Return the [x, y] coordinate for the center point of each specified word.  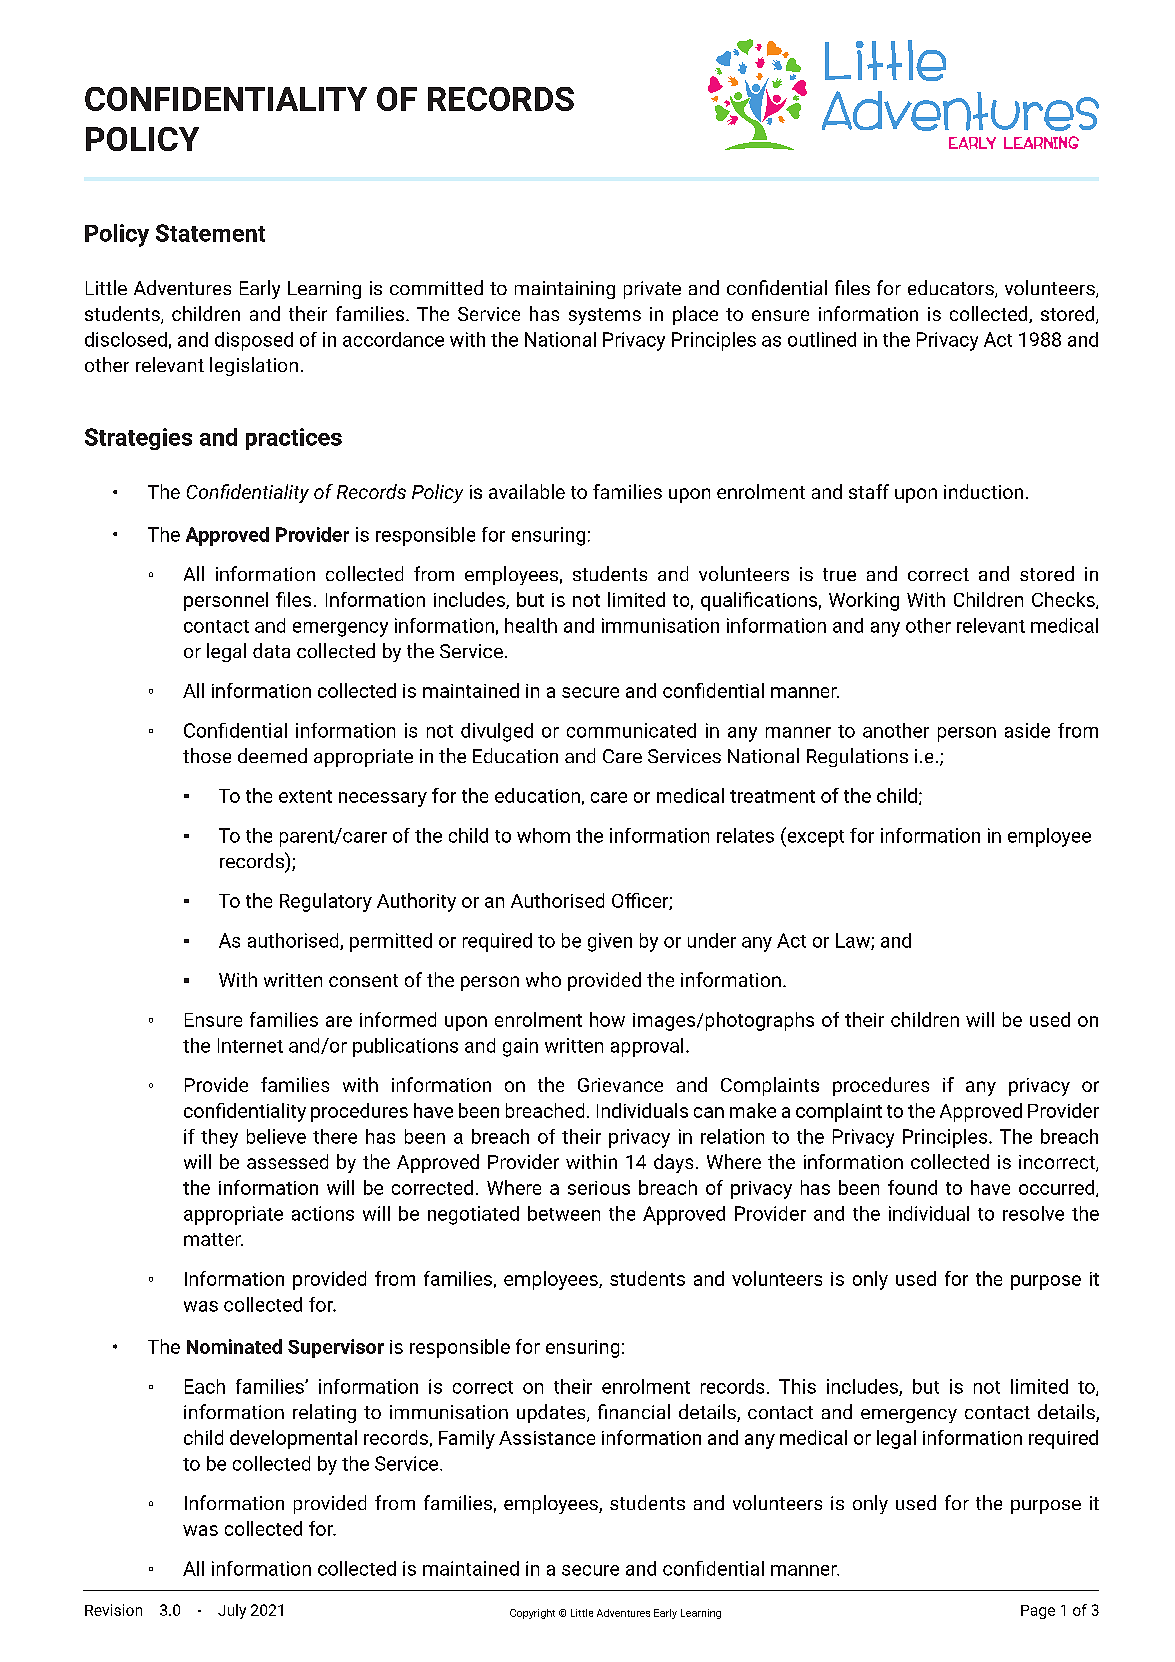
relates [745, 835]
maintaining [565, 290]
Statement [210, 233]
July [232, 1611]
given [610, 942]
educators [952, 289]
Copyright [532, 1614]
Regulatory [326, 902]
